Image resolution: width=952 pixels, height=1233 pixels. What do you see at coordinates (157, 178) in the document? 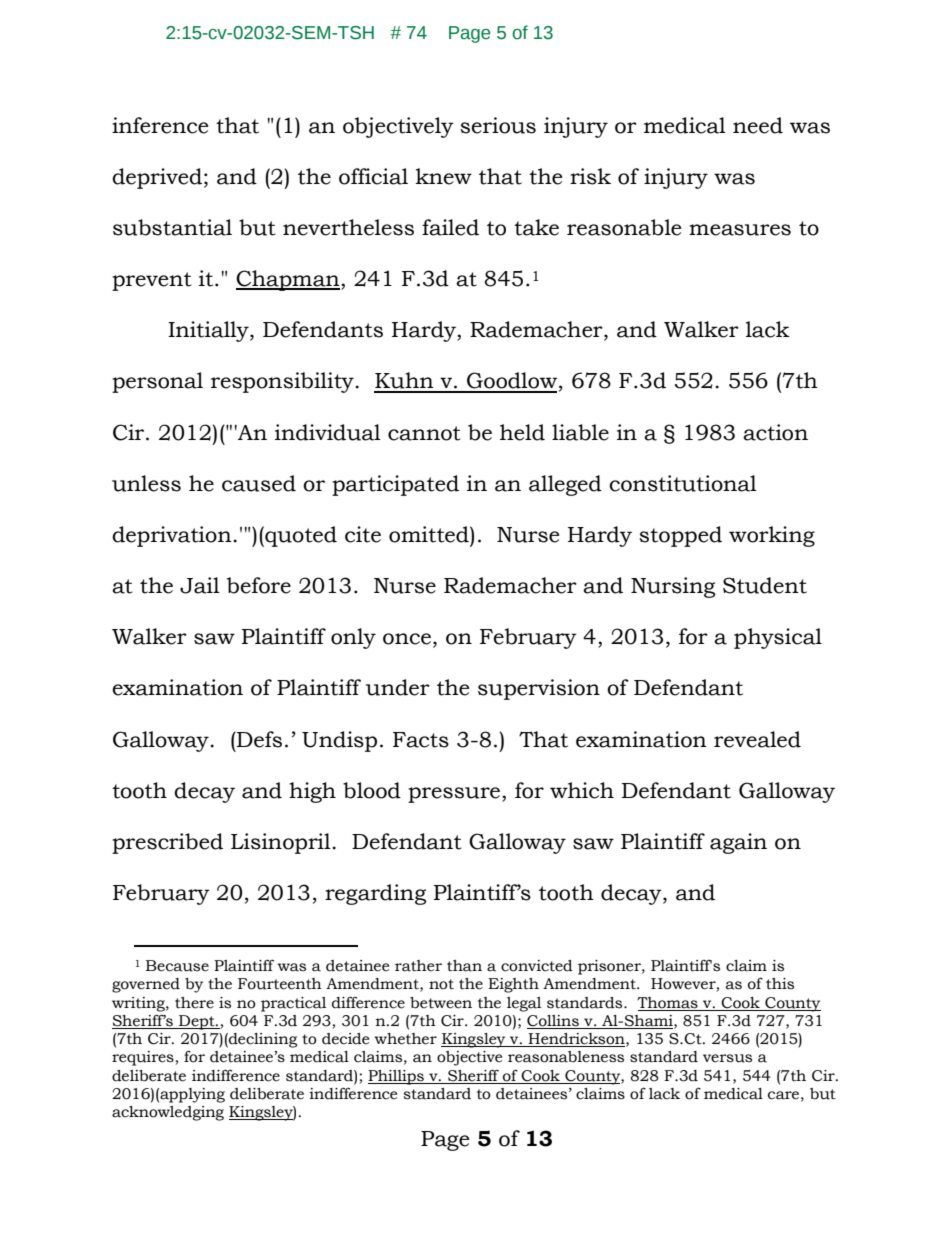
I see `deprived` at bounding box center [157, 178].
